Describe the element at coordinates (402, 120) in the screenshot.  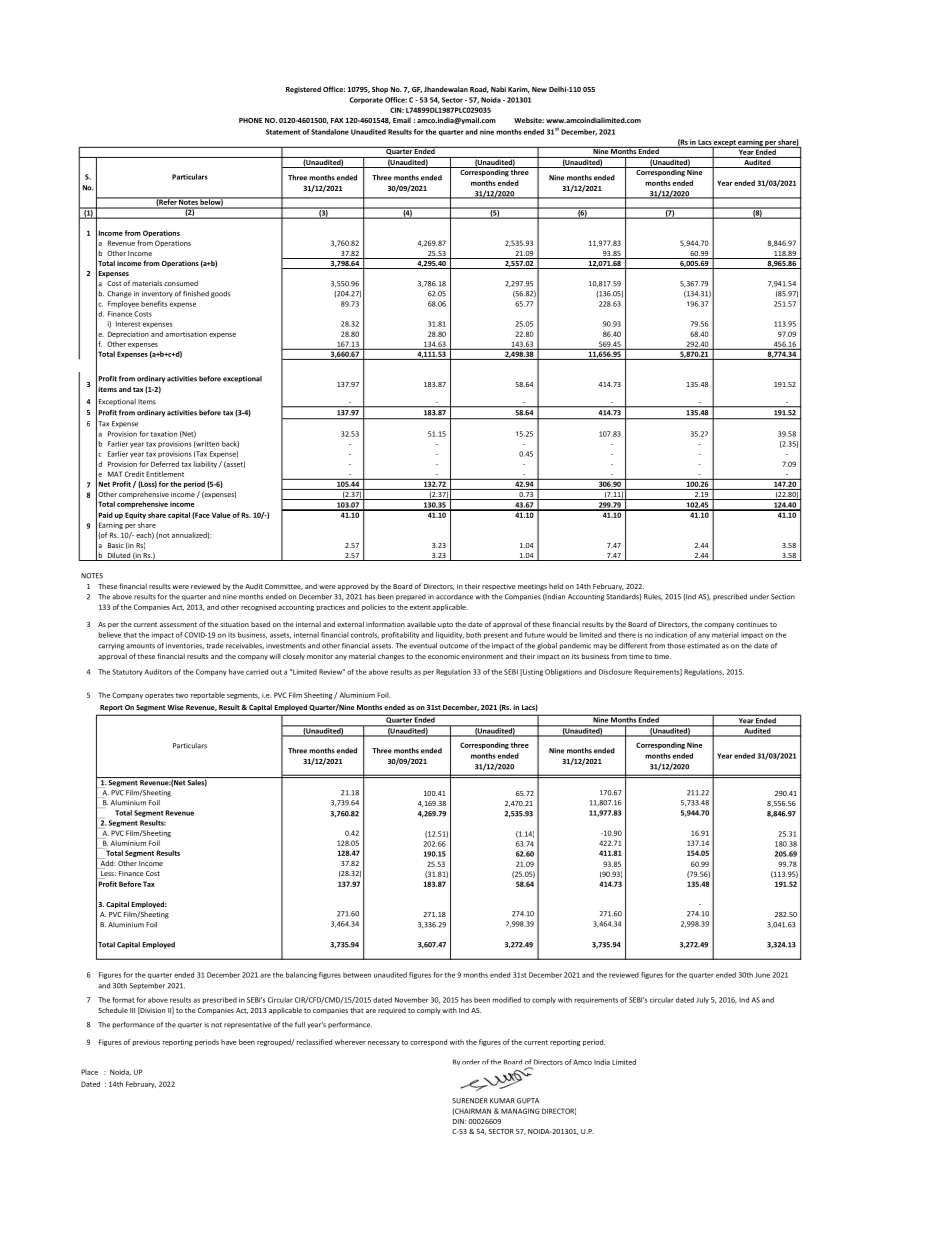
I see `Email` at that location.
